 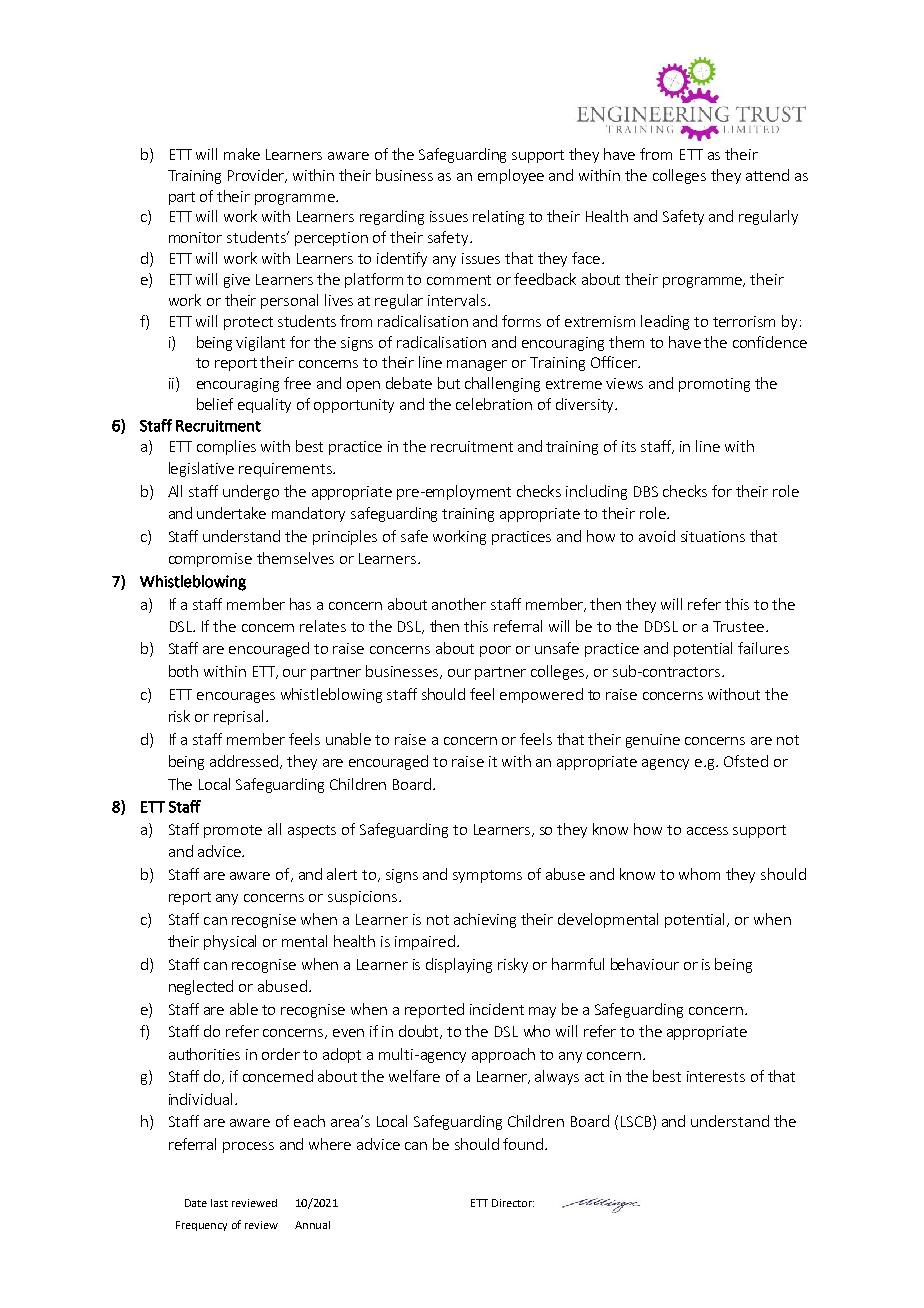 I want to click on interests, so click(x=716, y=1076).
